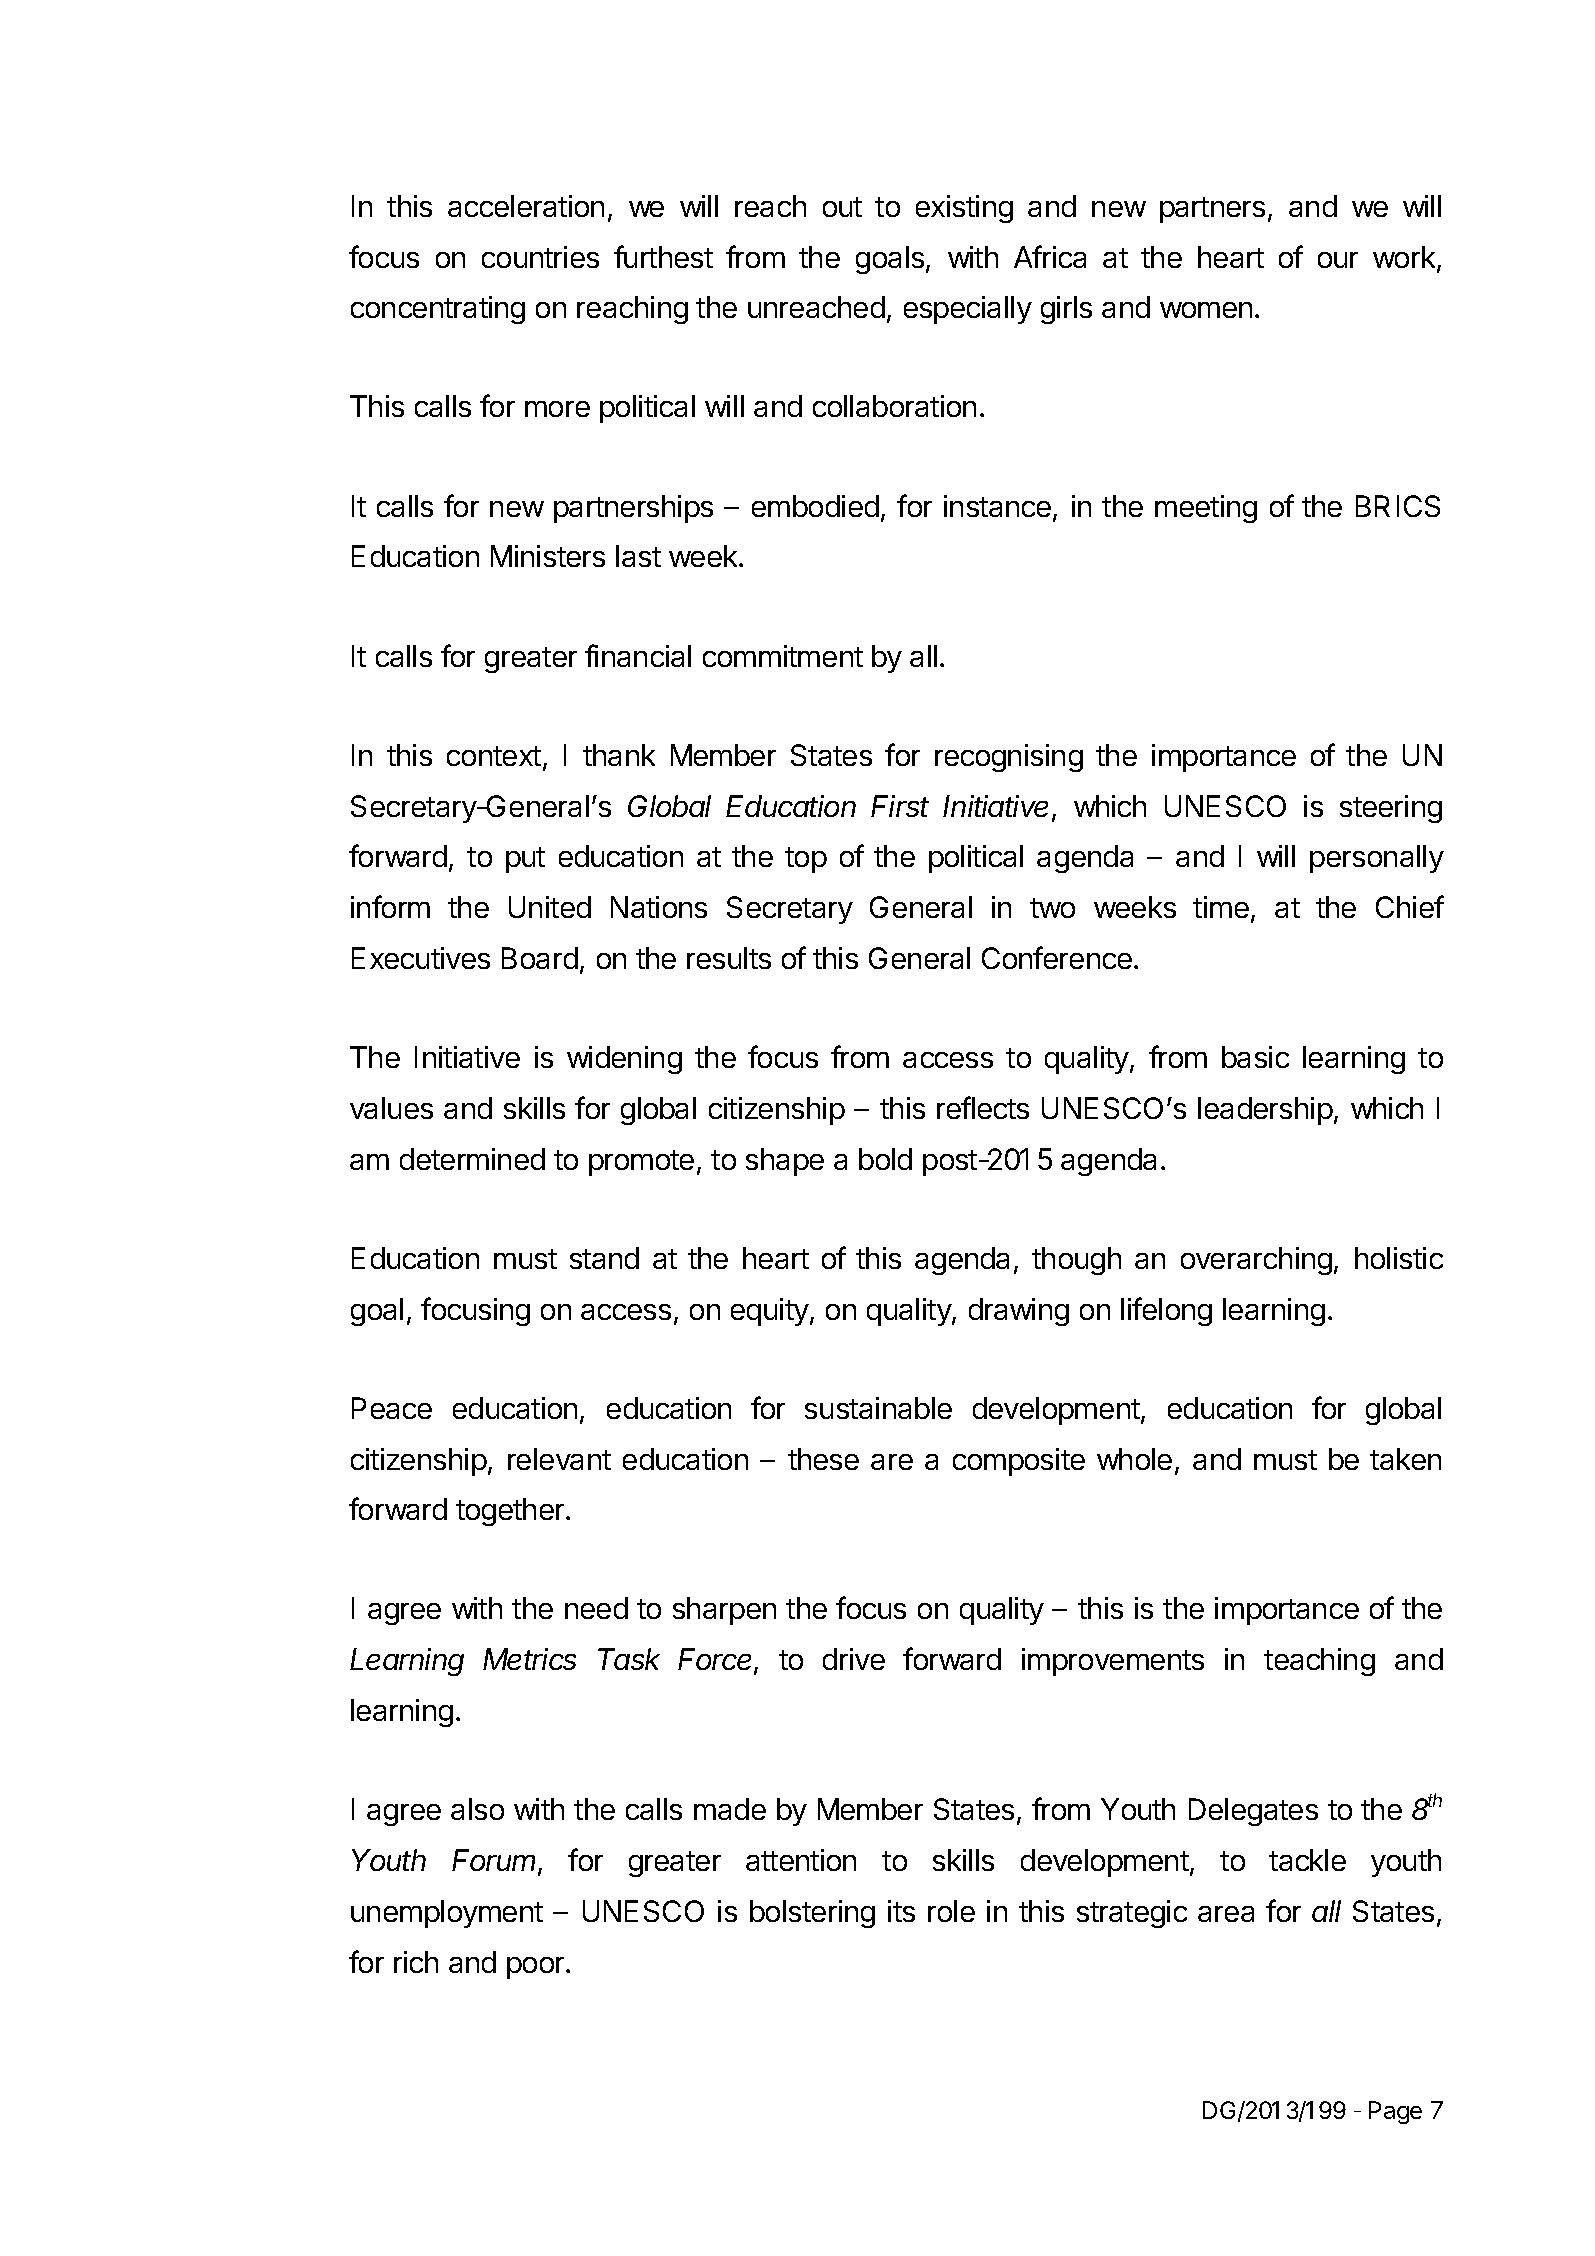 Image resolution: width=1595 pixels, height=2256 pixels. I want to click on leadership, so click(1265, 1111).
